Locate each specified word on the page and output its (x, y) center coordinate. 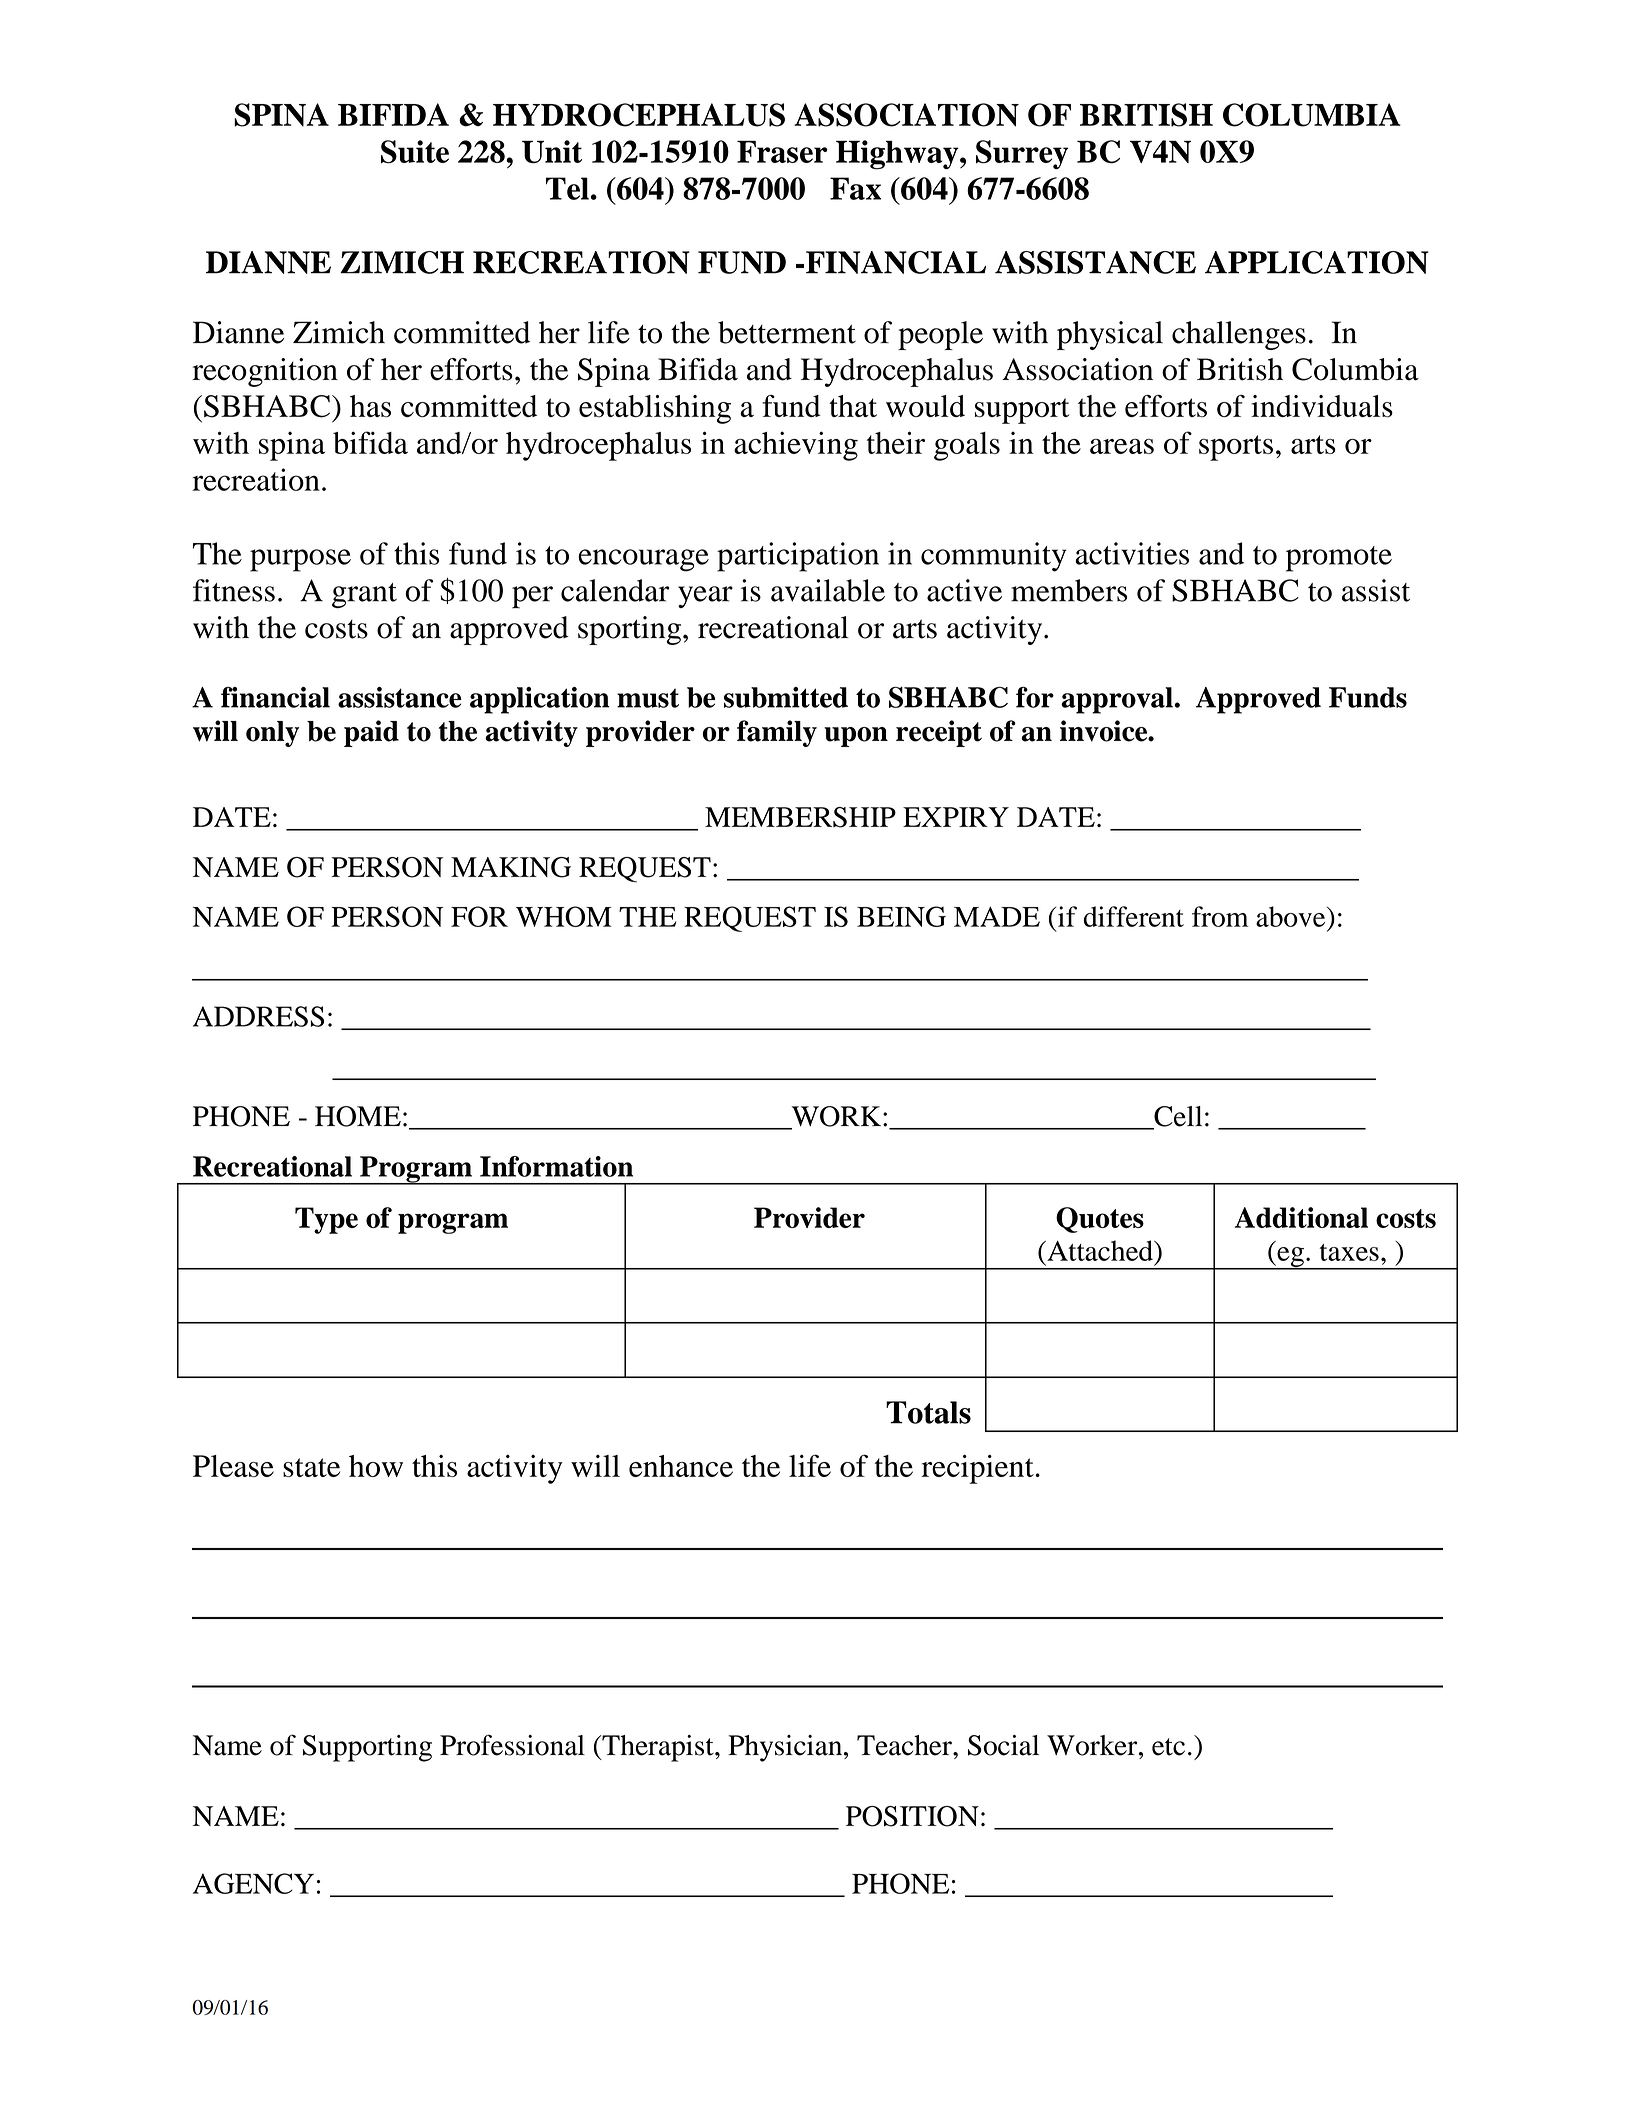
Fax (855, 188)
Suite (415, 152)
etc (1168, 1747)
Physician (786, 1748)
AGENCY (253, 1883)
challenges (1239, 335)
